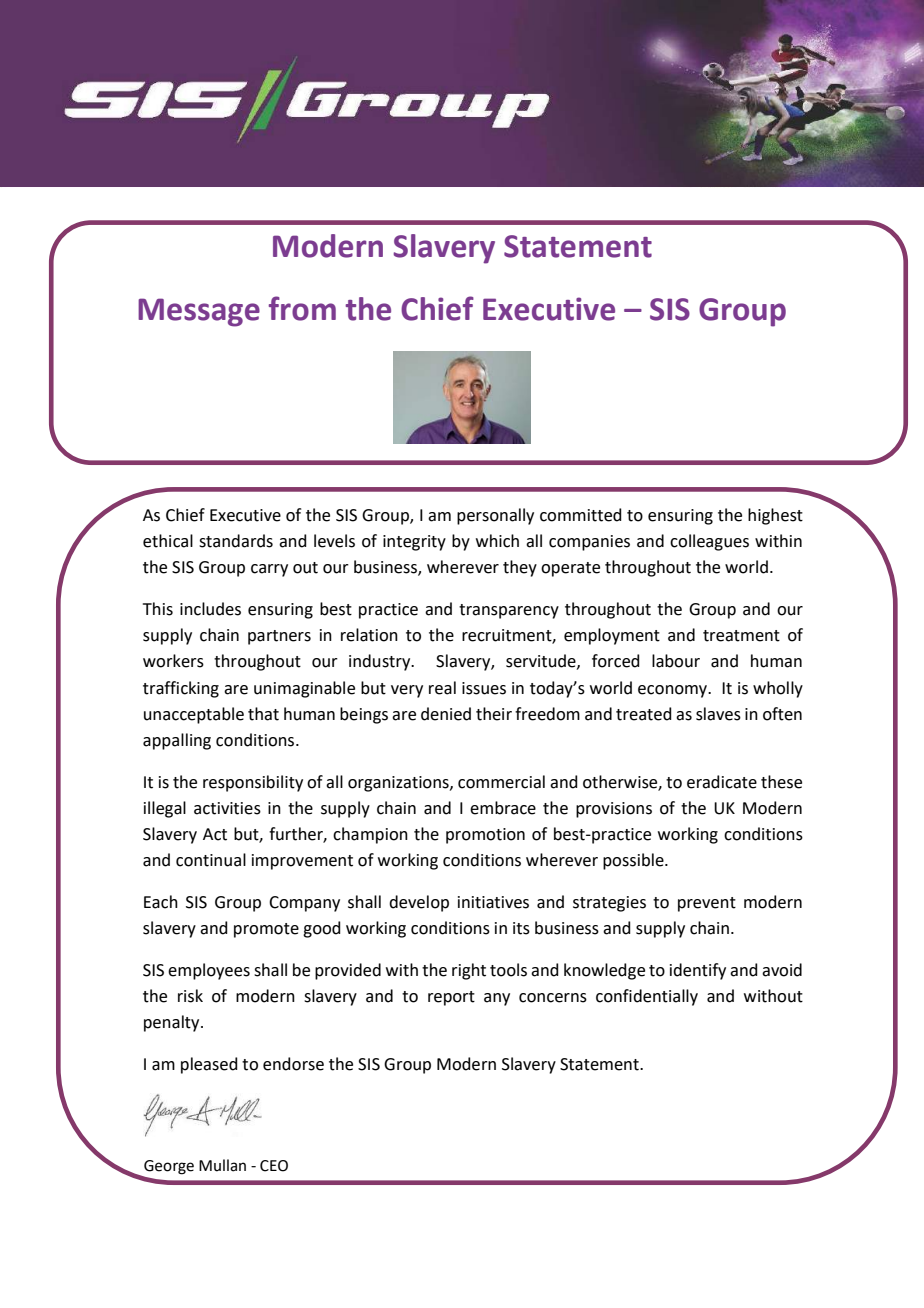 This document has width=924, height=1308. I want to click on transparency, so click(509, 611).
